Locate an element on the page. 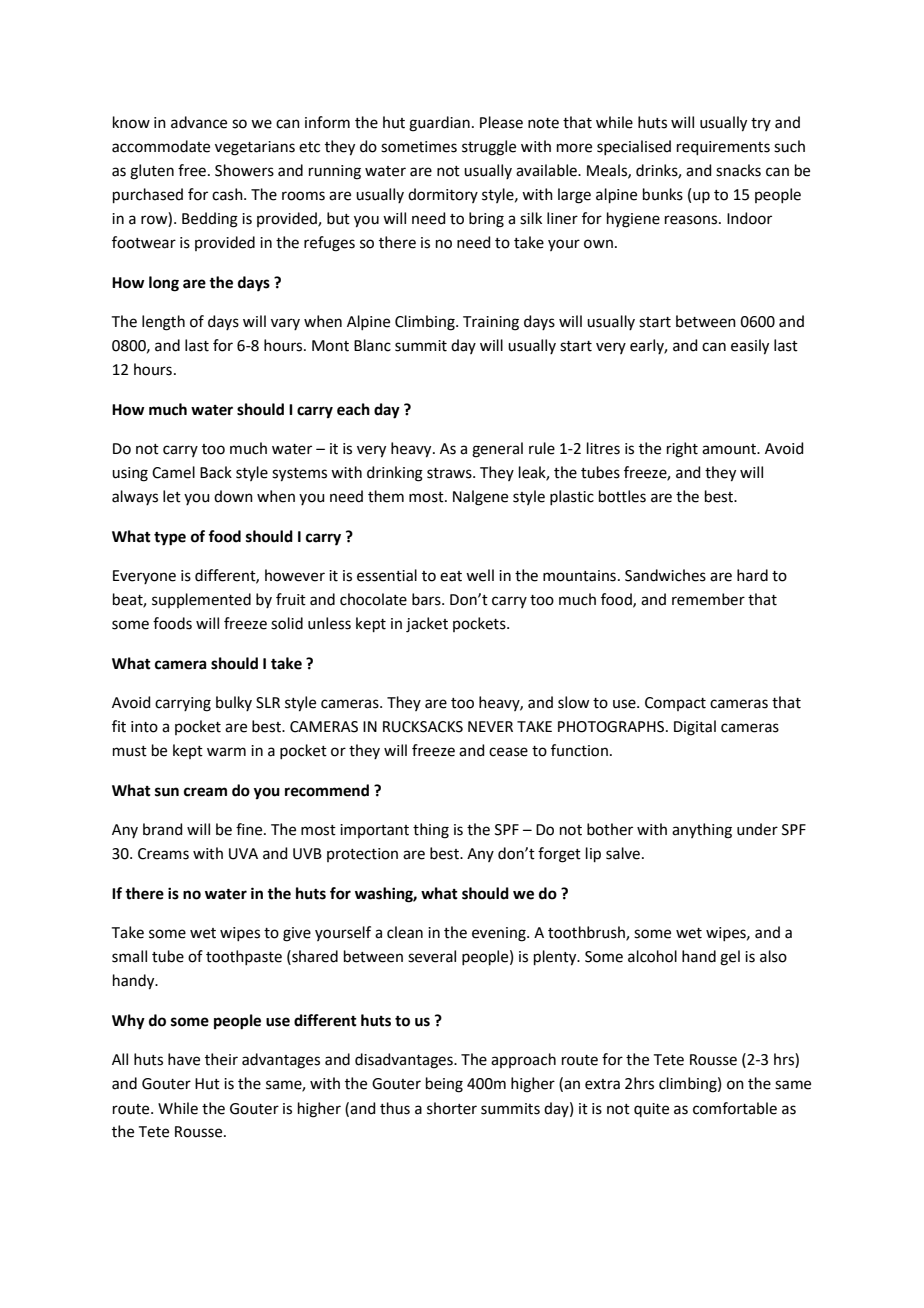 The width and height of the document is (924, 1308). straws is located at coordinates (450, 473).
